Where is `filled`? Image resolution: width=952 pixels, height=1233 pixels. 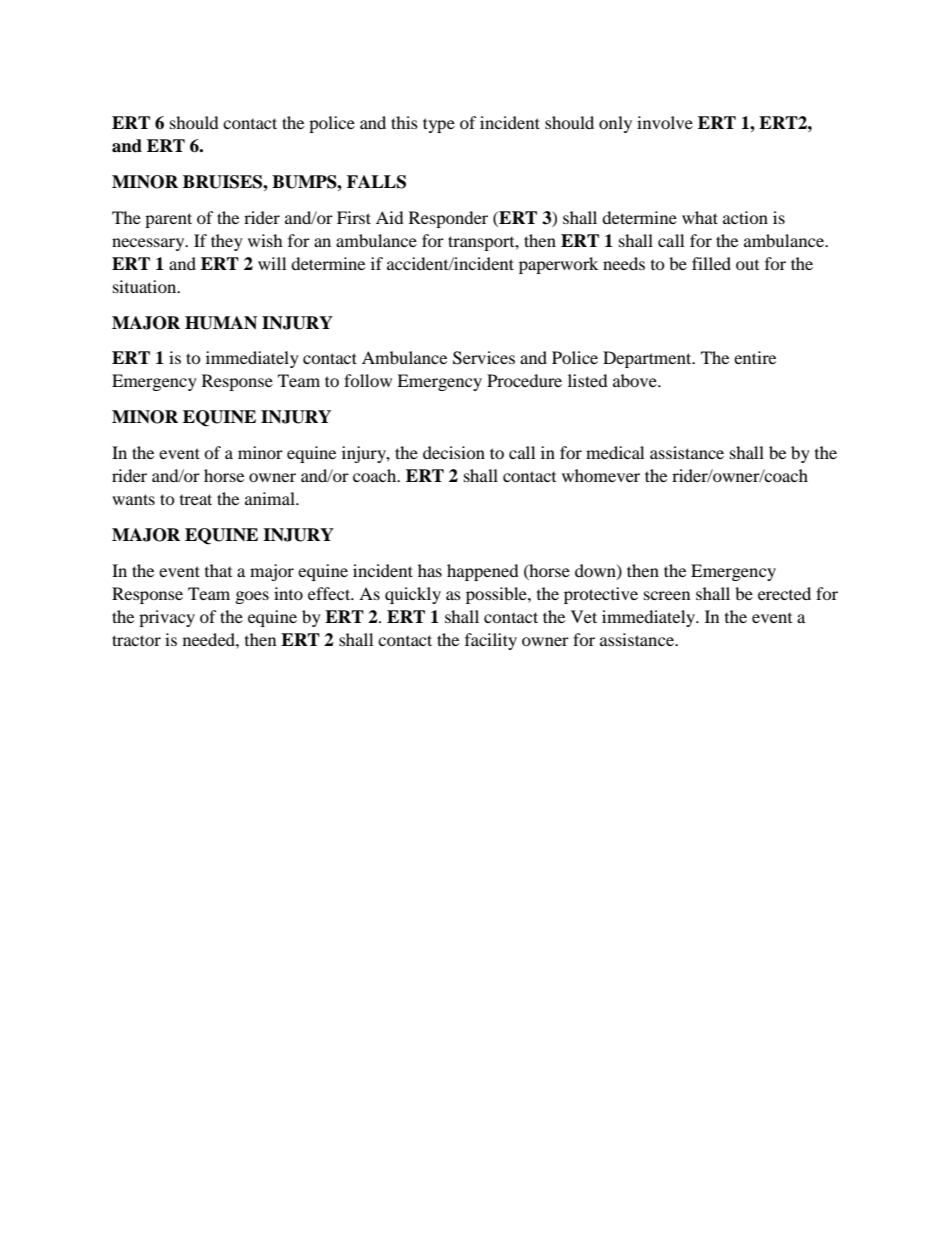 filled is located at coordinates (711, 263).
